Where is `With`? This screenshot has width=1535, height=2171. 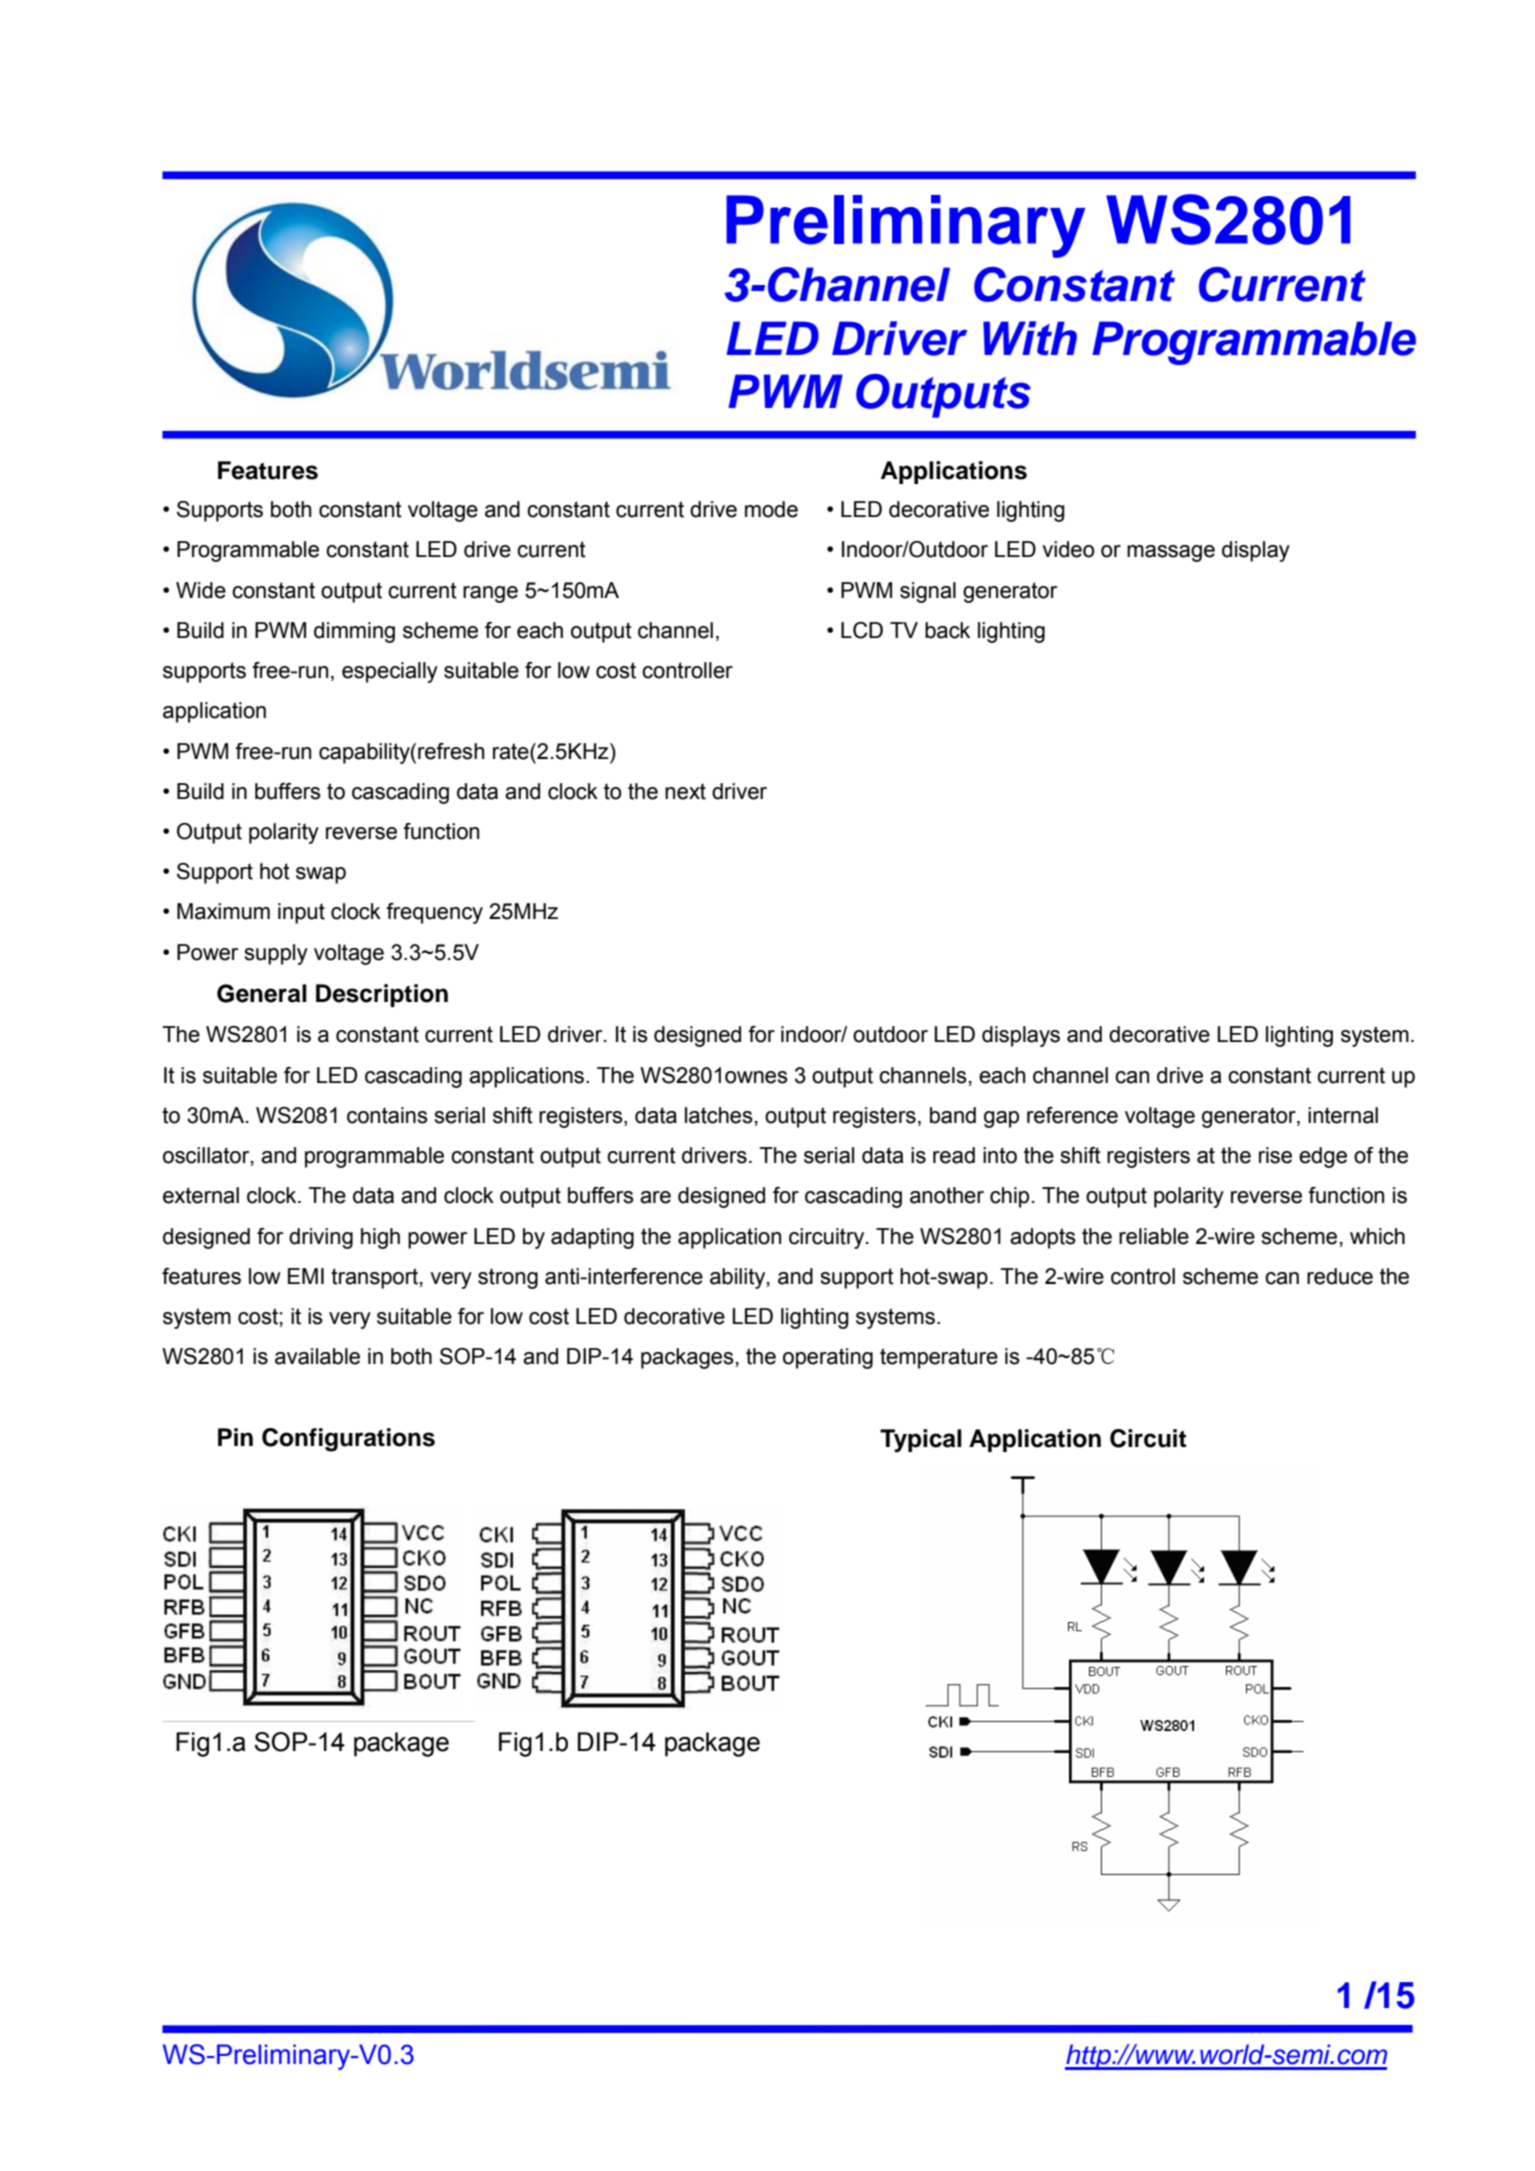
With is located at coordinates (1030, 338).
